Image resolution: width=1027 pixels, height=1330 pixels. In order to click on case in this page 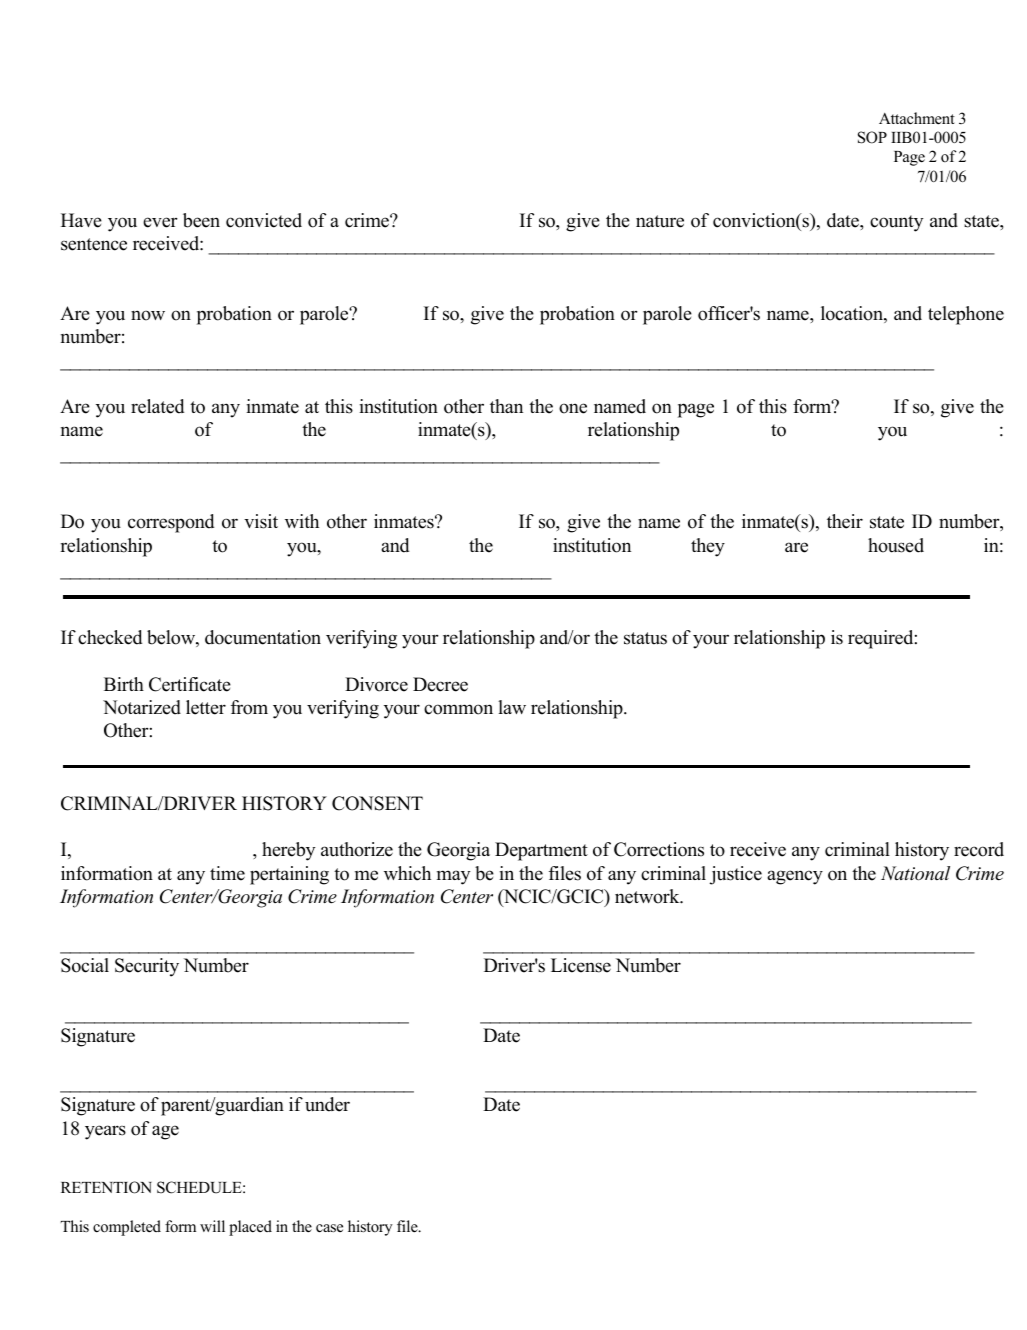, I will do `click(329, 1228)`.
